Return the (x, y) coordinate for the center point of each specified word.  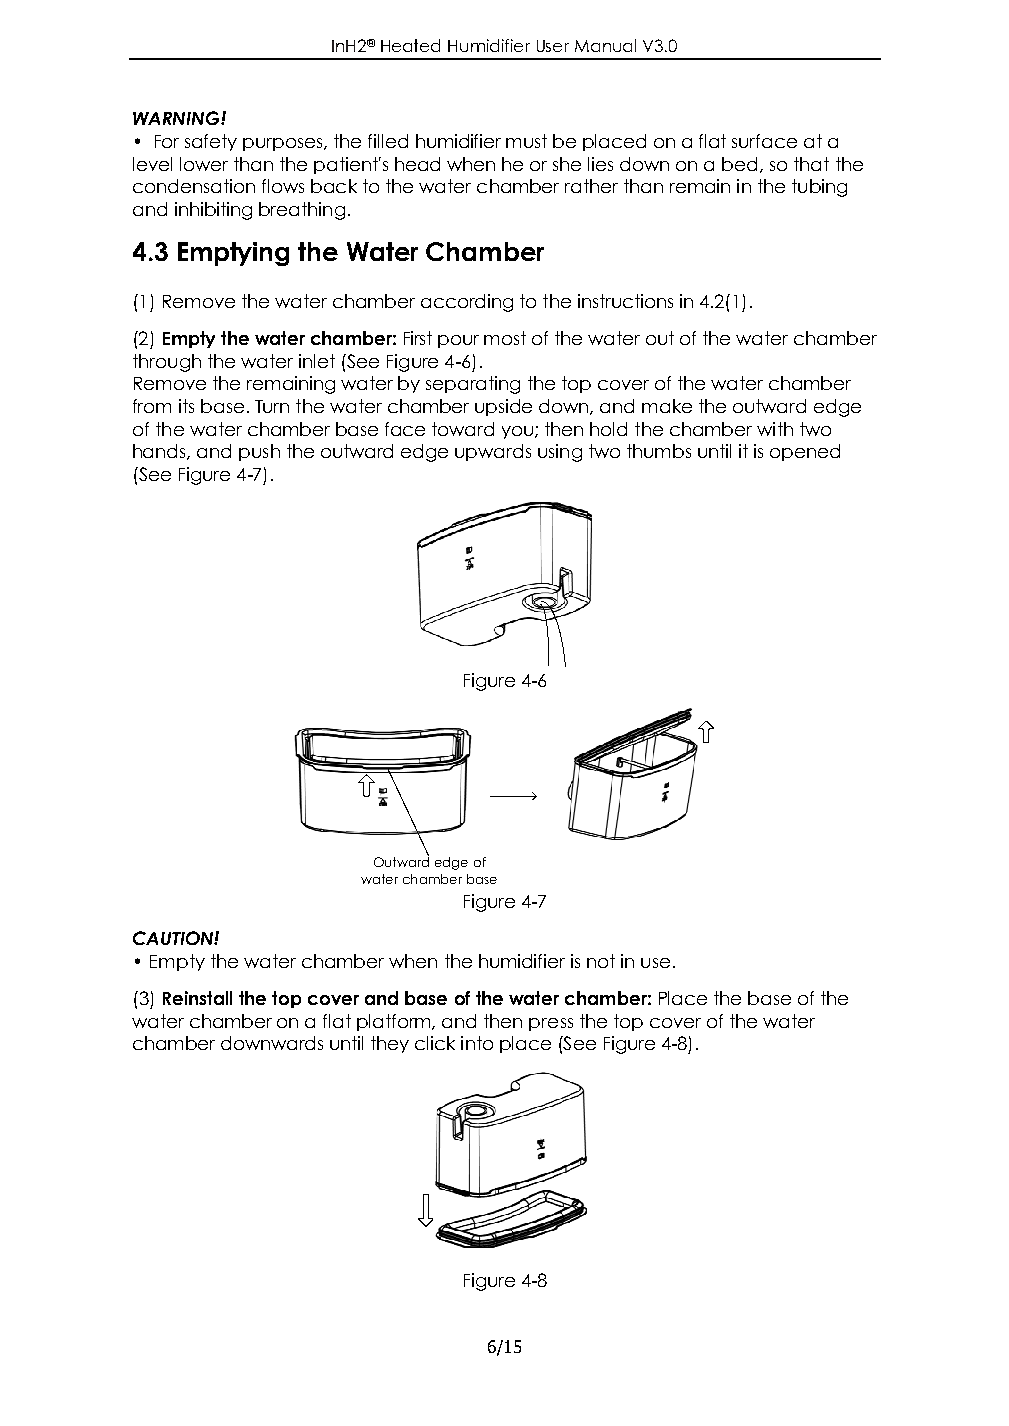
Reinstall (197, 998)
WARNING (177, 118)
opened (805, 452)
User (553, 46)
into (477, 1043)
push (259, 452)
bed (739, 164)
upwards (493, 452)
